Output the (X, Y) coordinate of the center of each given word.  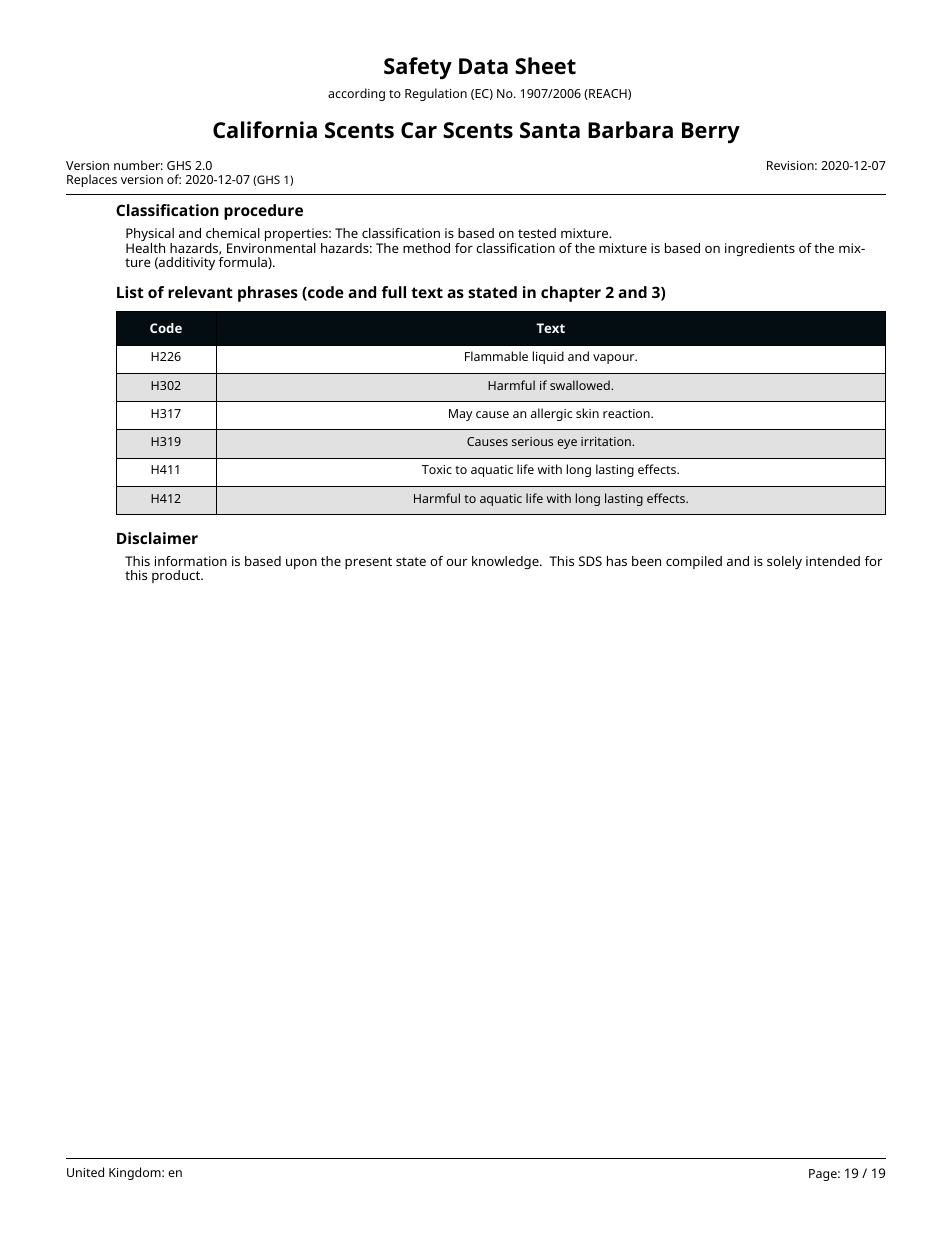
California (265, 130)
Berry (711, 133)
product (177, 576)
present (368, 563)
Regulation (436, 94)
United (85, 1172)
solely (784, 562)
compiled (694, 562)
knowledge (506, 562)
